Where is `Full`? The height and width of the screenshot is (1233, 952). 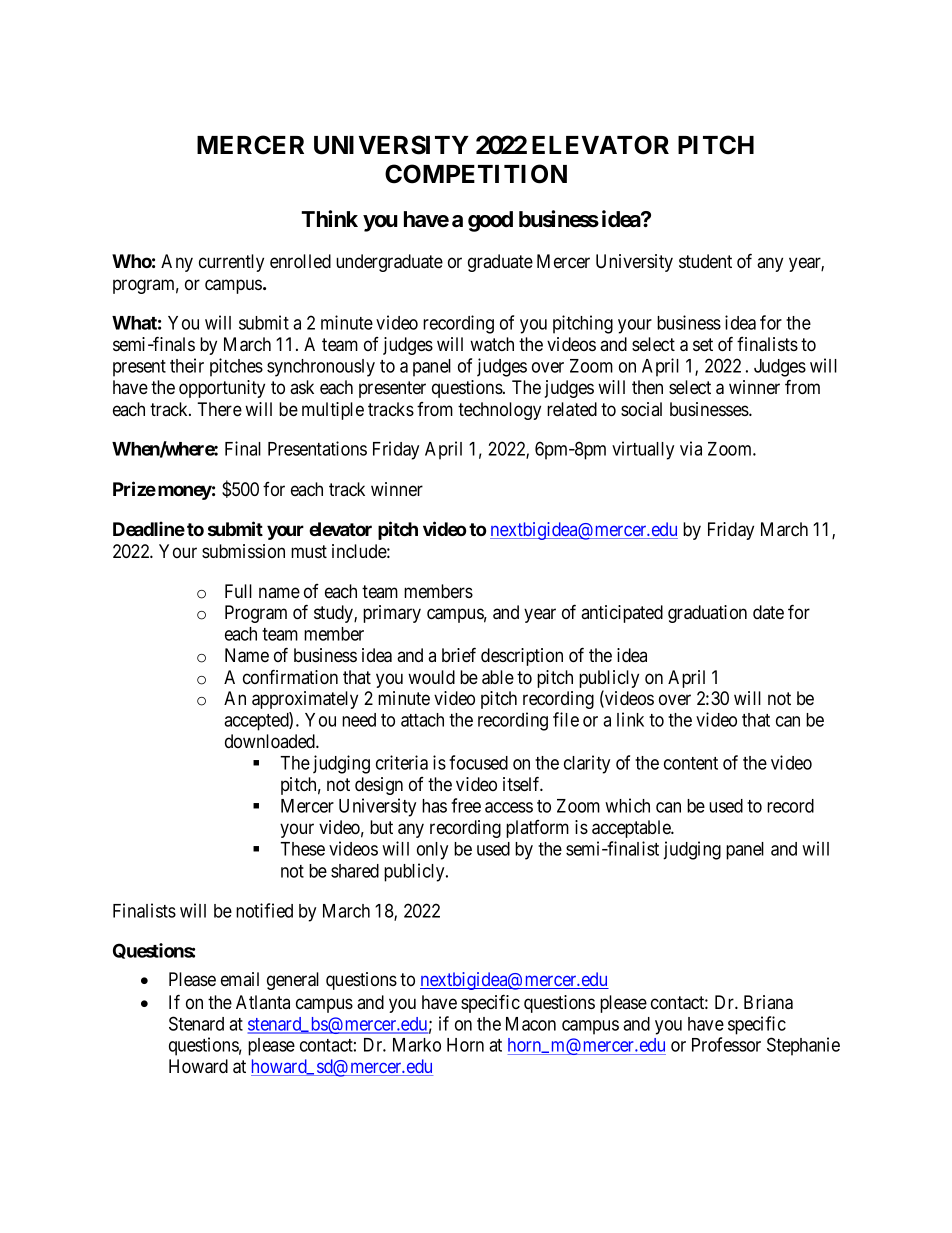
Full is located at coordinates (238, 591).
